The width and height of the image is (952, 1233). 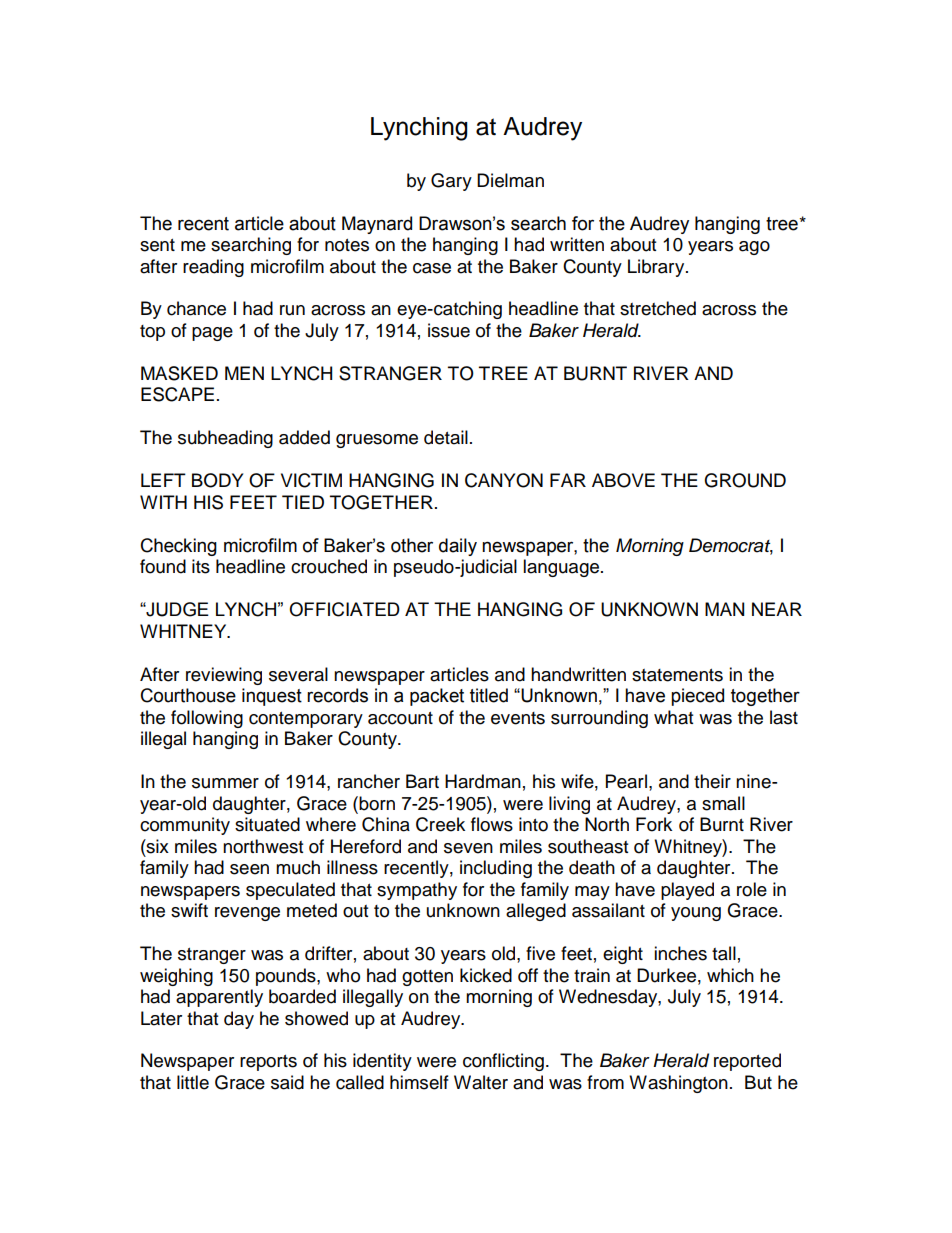 What do you see at coordinates (213, 268) in the image?
I see `reading` at bounding box center [213, 268].
